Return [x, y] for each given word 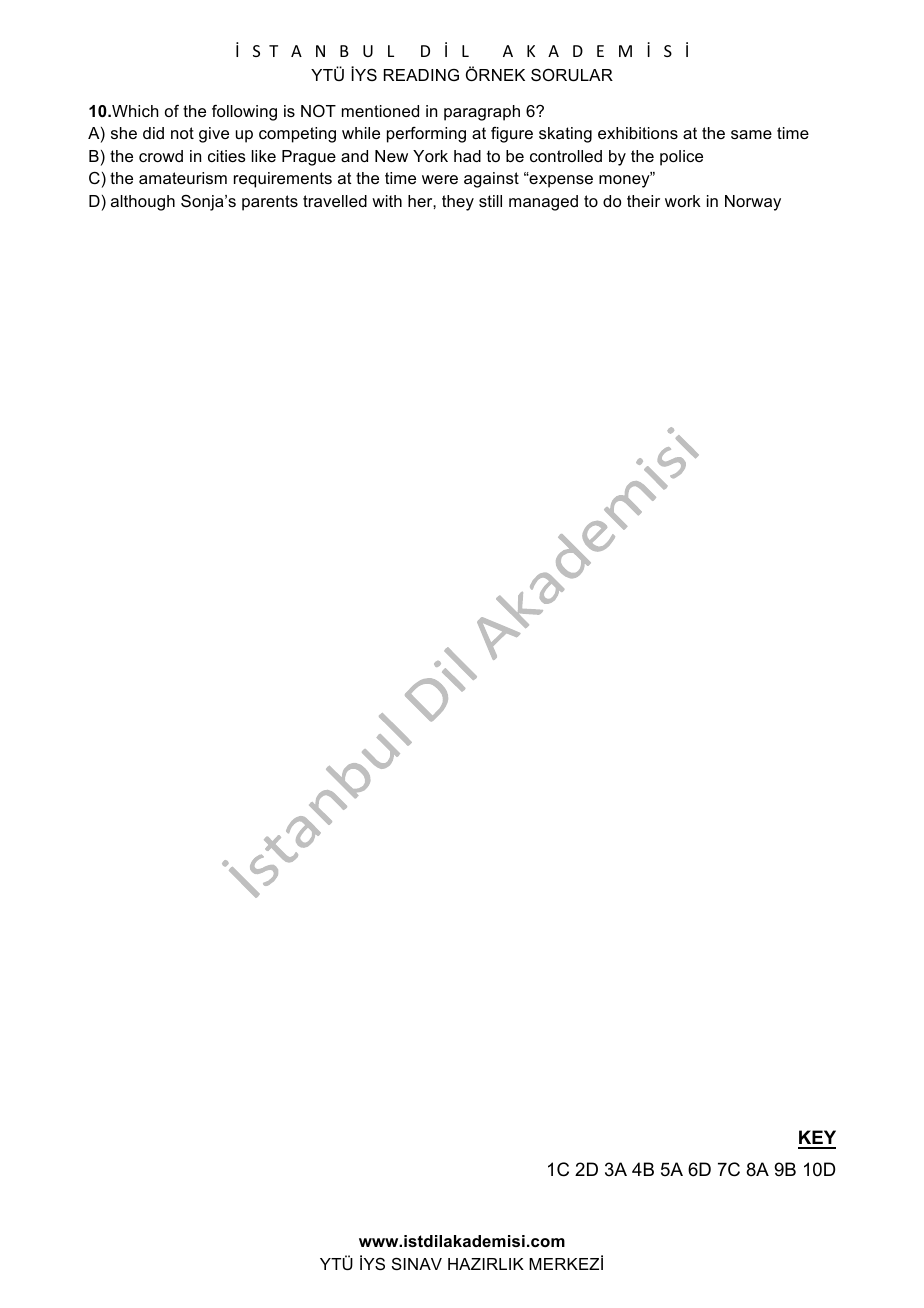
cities [227, 156]
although [143, 203]
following [244, 113]
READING [421, 75]
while [361, 133]
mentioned [380, 111]
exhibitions [638, 133]
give [214, 135]
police [681, 158]
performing [426, 135]
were [440, 179]
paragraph [482, 113]
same [751, 134]
